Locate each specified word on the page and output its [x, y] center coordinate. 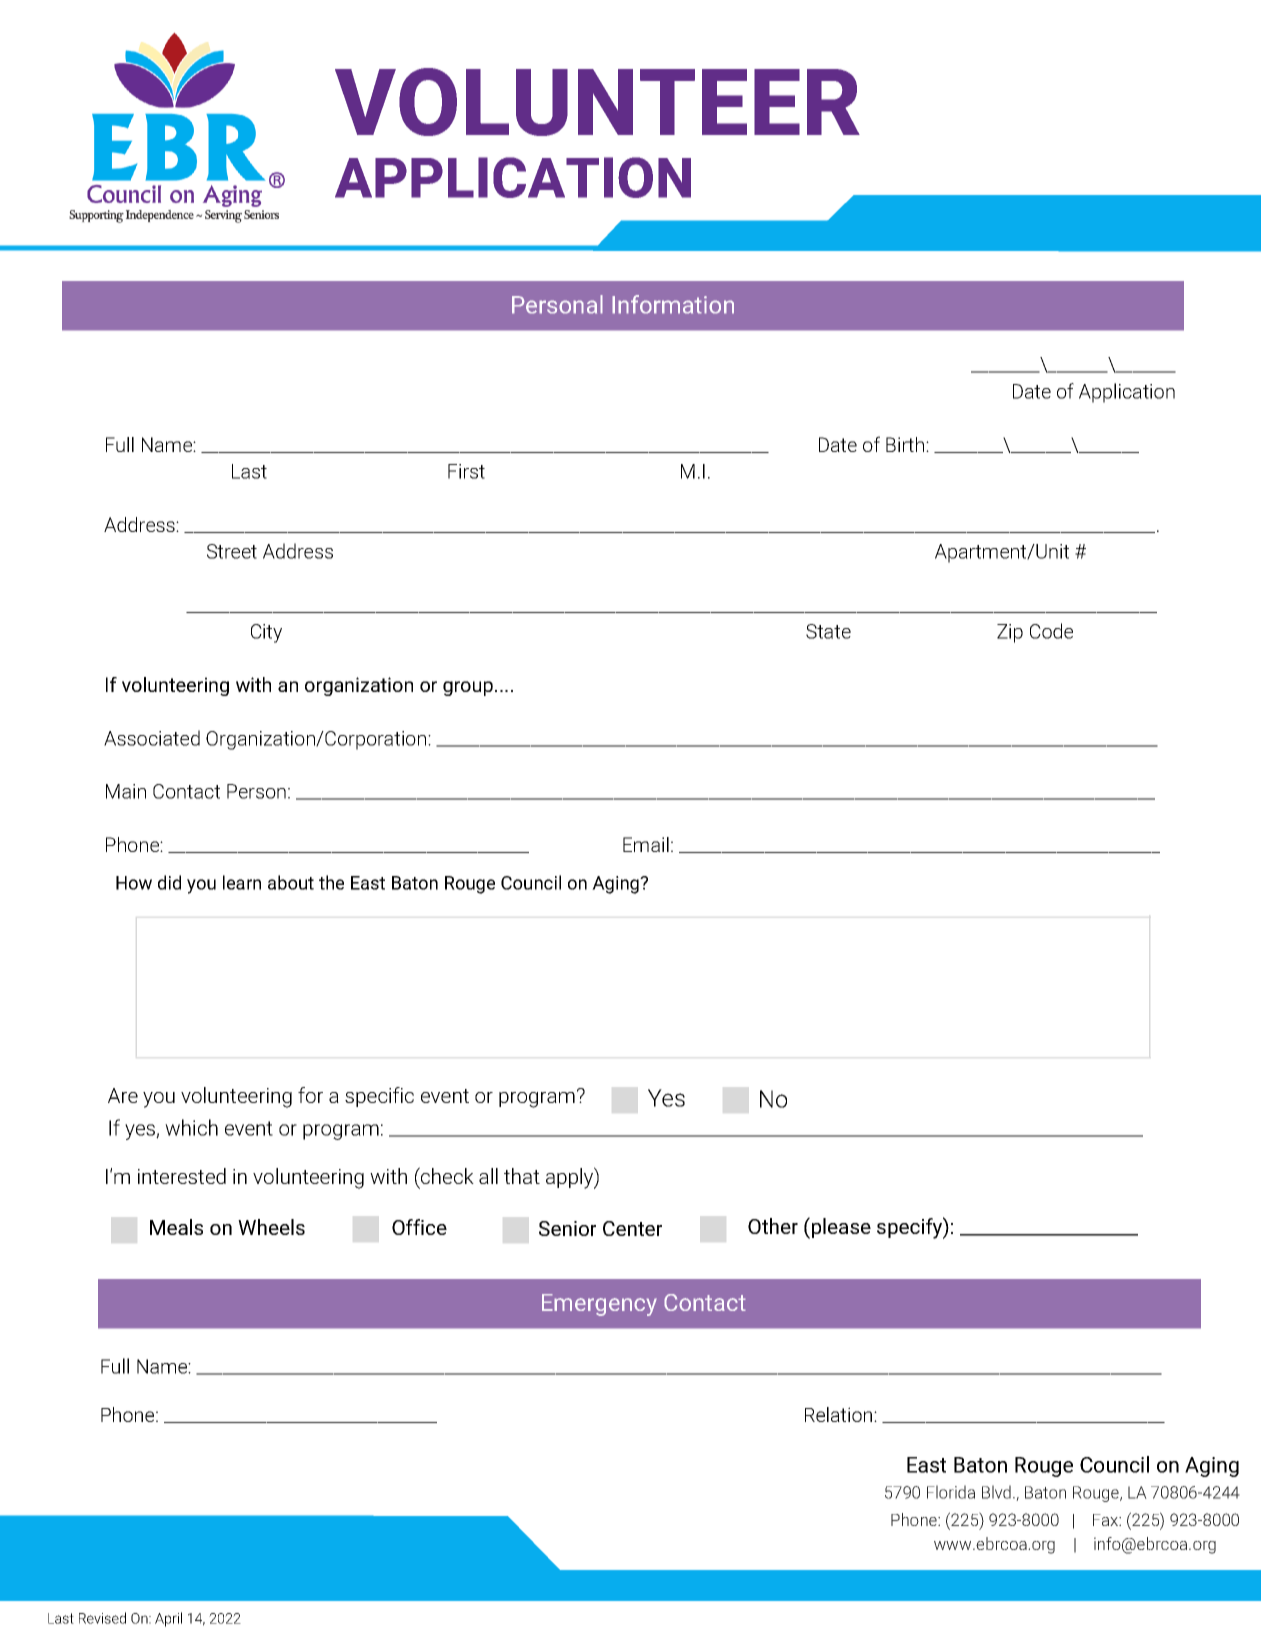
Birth [905, 444]
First [466, 471]
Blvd [996, 1492]
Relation [840, 1414]
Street [232, 551]
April [168, 1619]
